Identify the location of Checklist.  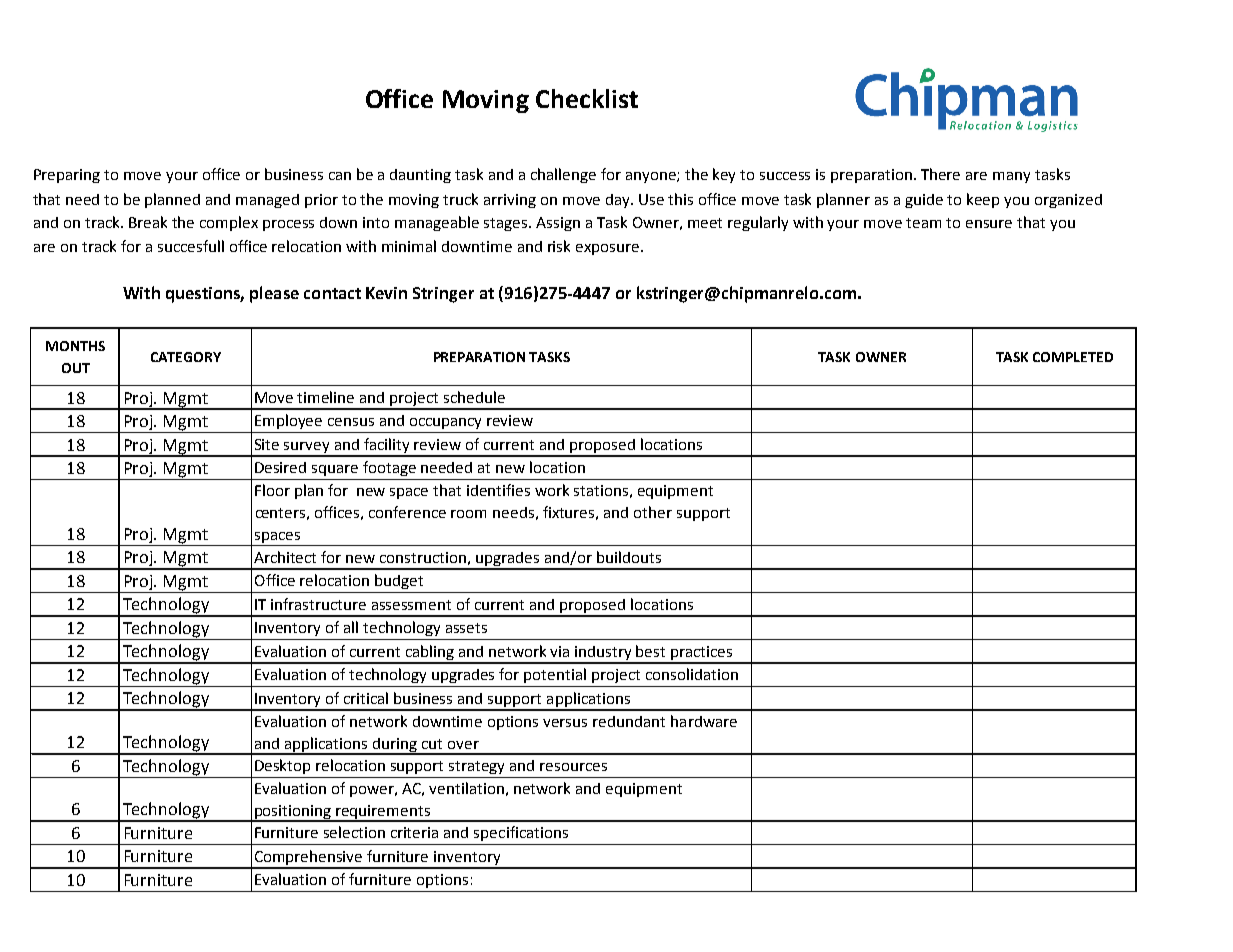
(587, 98).
